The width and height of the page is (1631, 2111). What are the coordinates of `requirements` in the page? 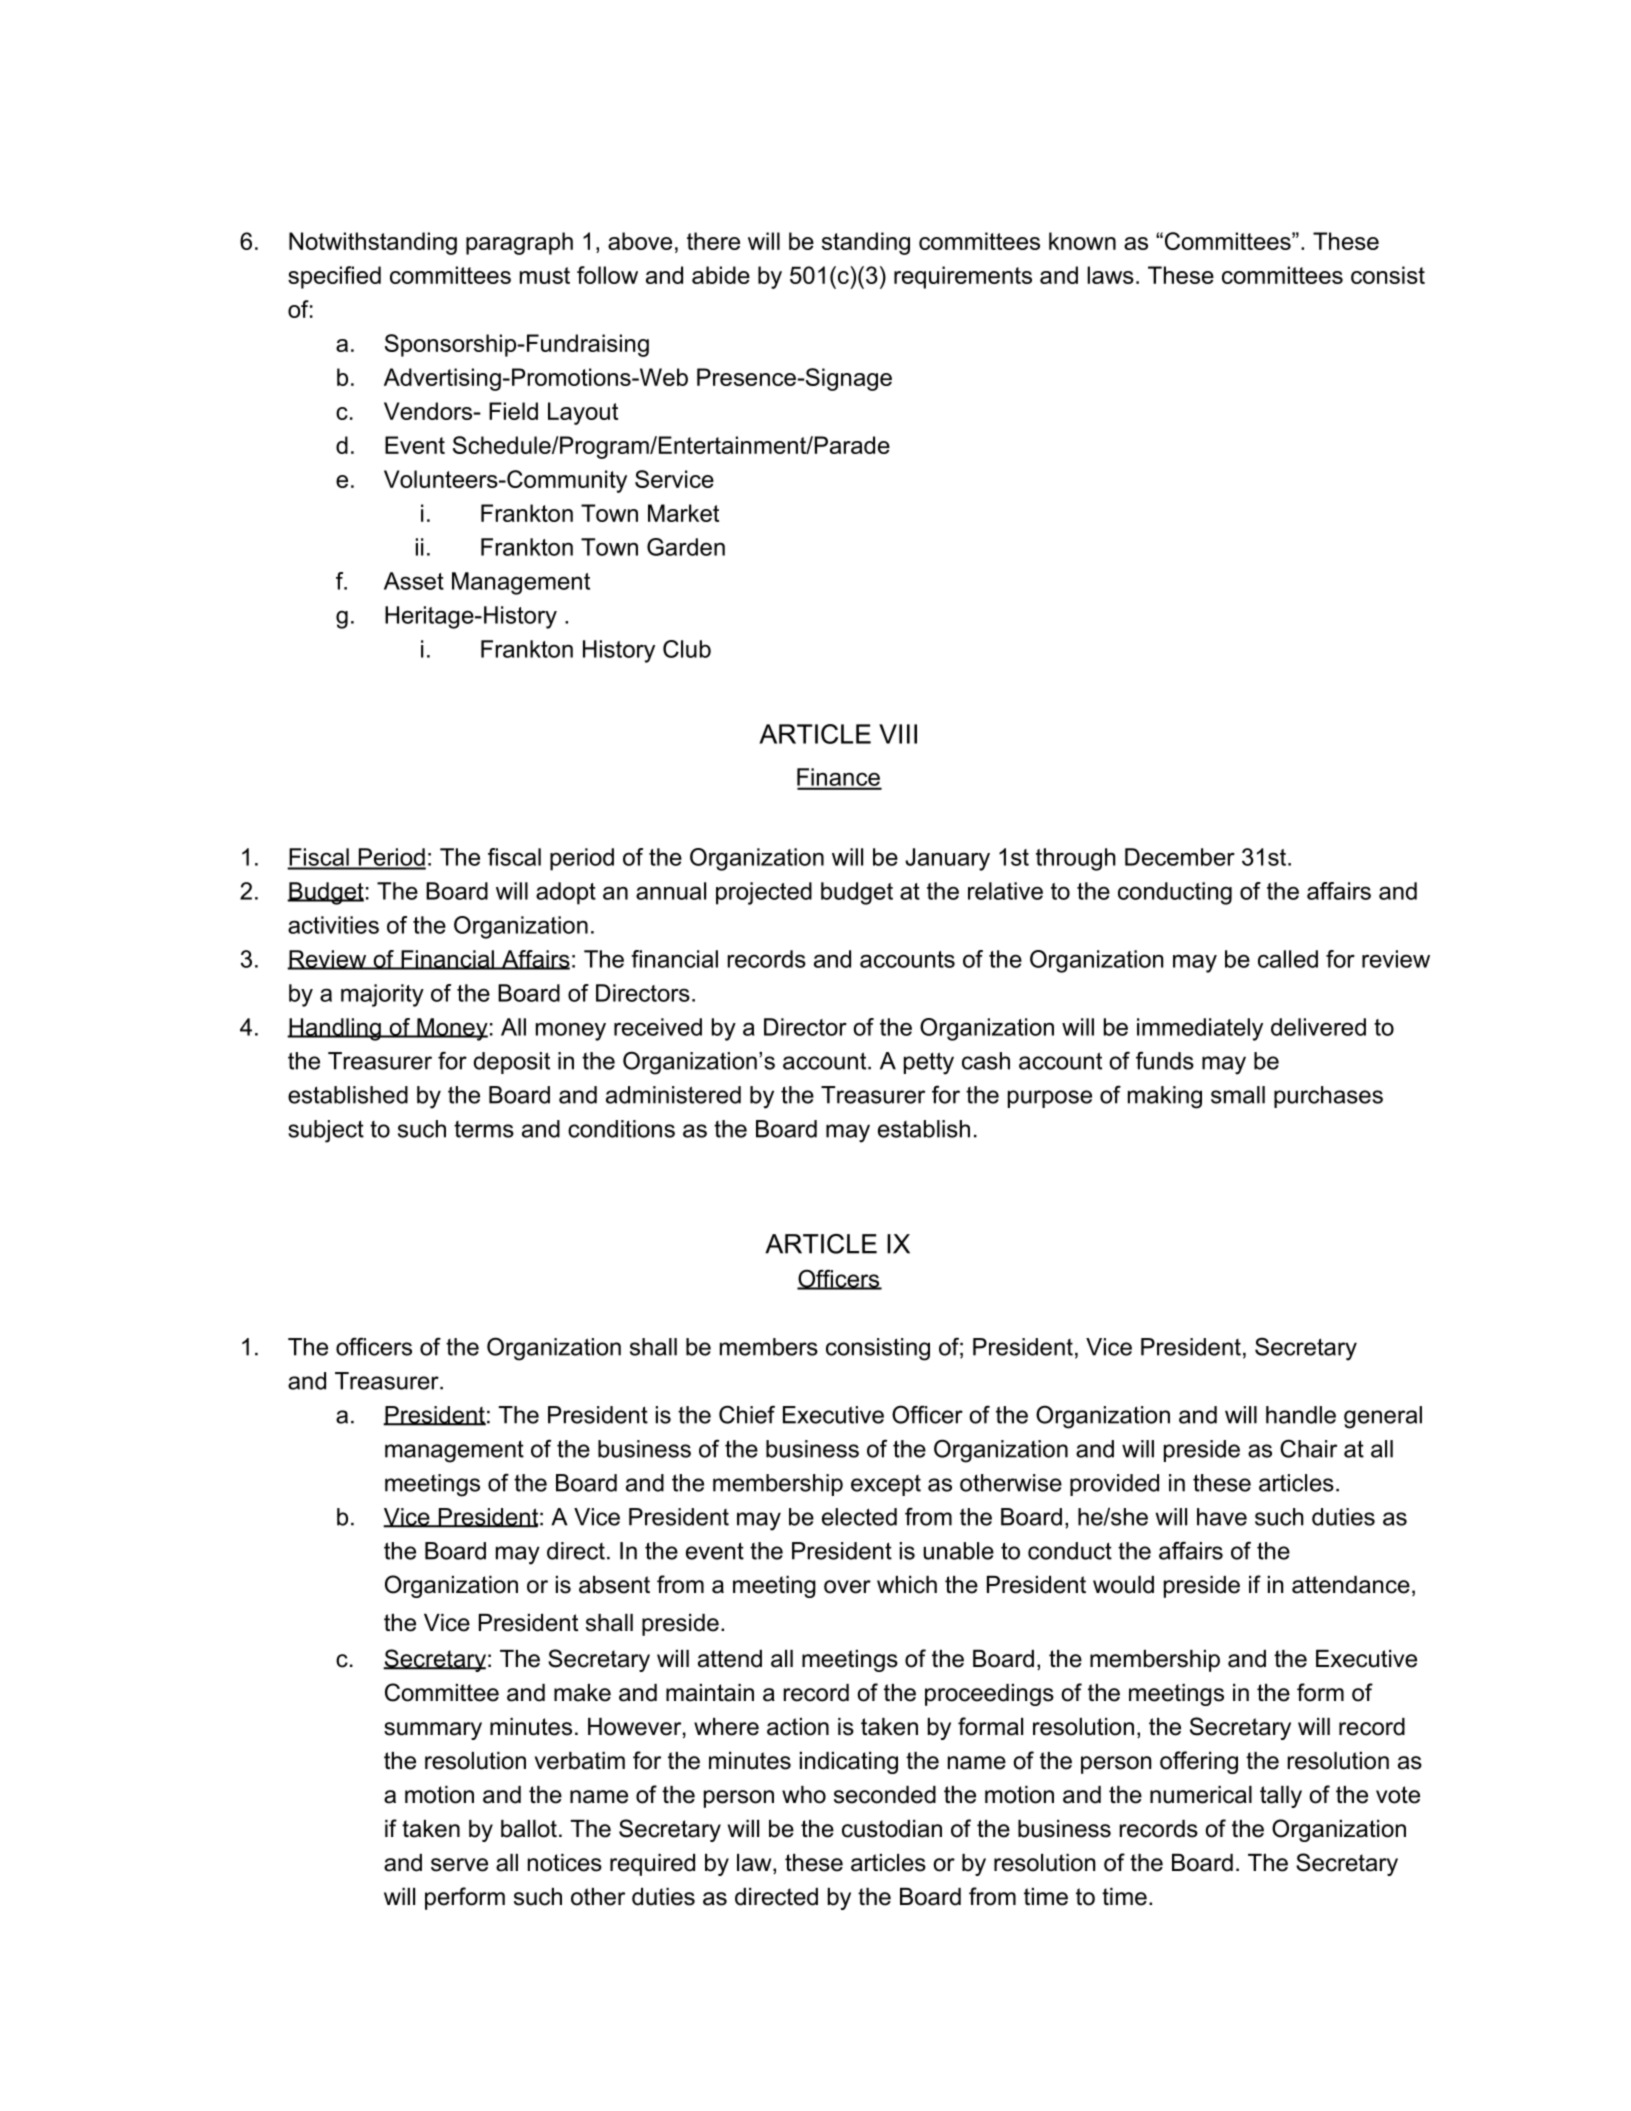 It's located at (963, 277).
